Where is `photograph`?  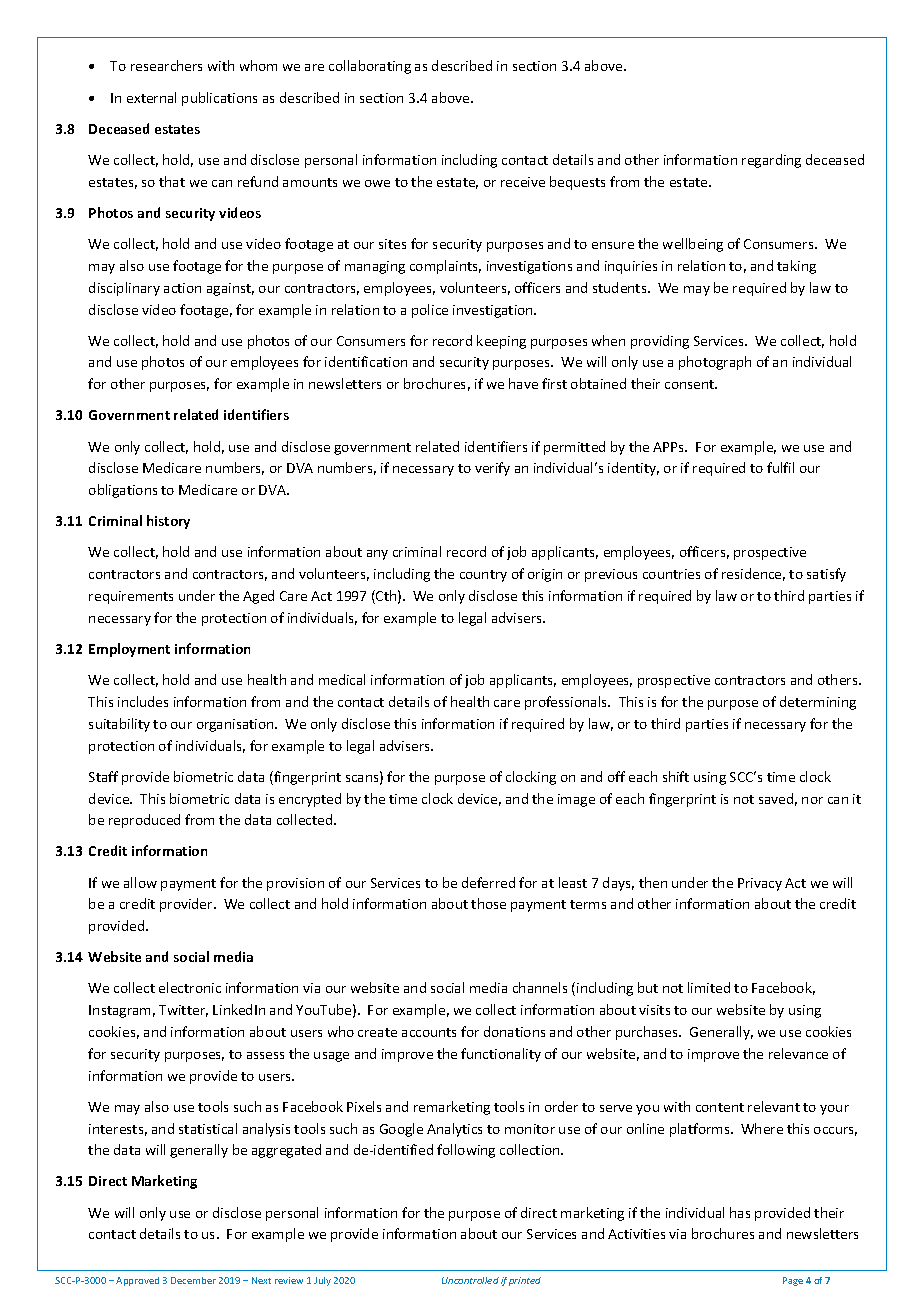 photograph is located at coordinates (715, 363).
